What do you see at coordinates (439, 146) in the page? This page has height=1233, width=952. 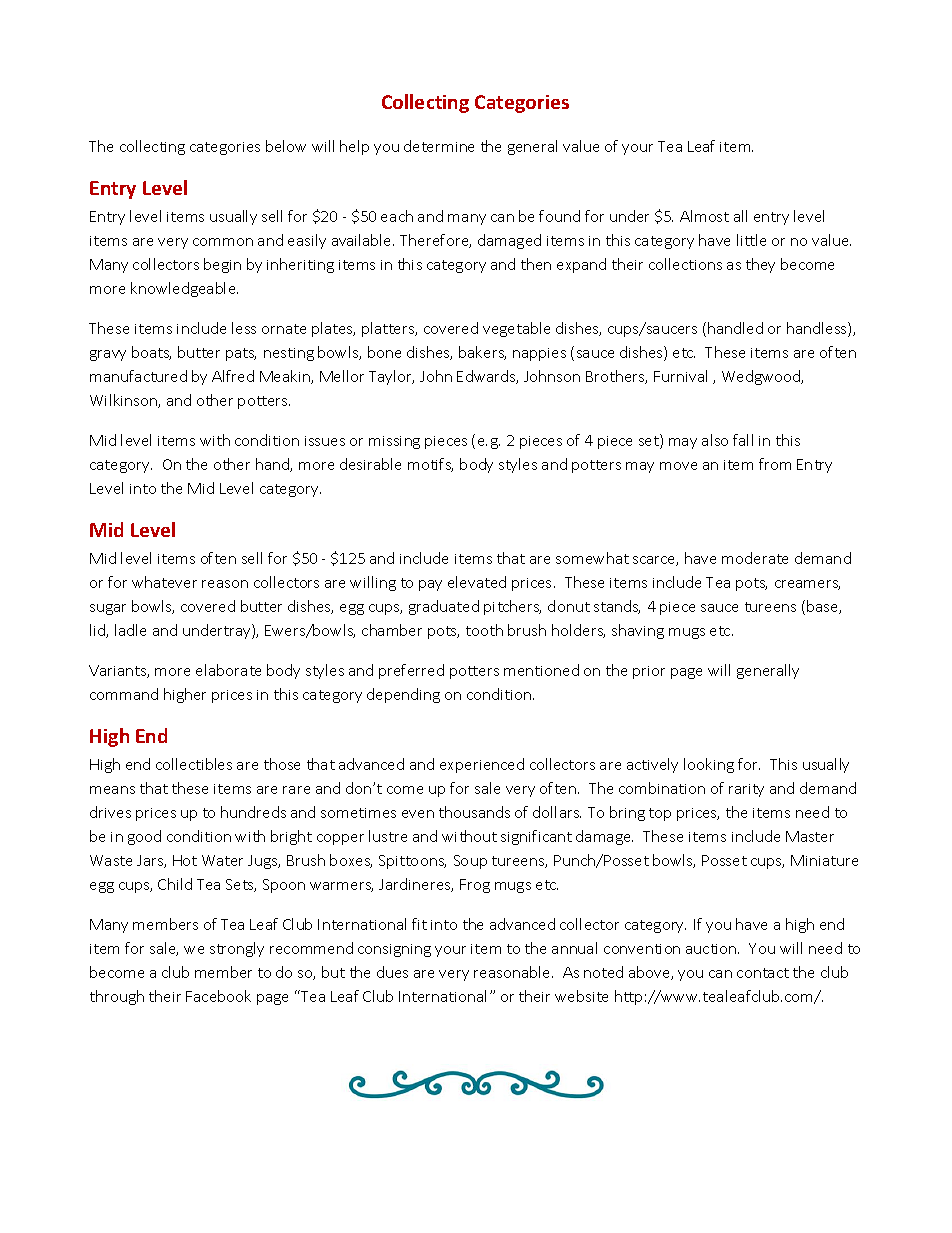 I see `determine` at bounding box center [439, 146].
